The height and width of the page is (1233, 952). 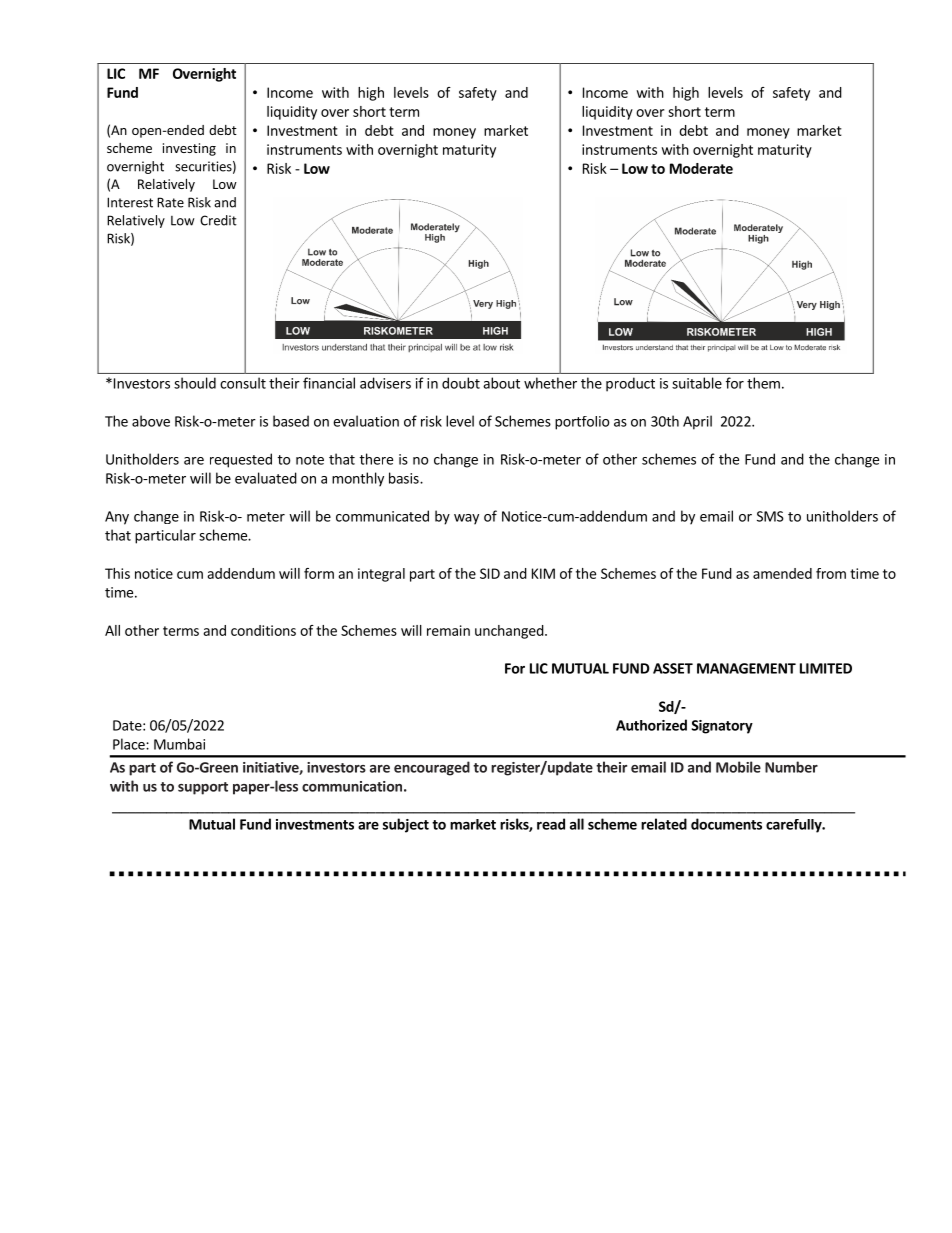 I want to click on way, so click(x=466, y=519).
